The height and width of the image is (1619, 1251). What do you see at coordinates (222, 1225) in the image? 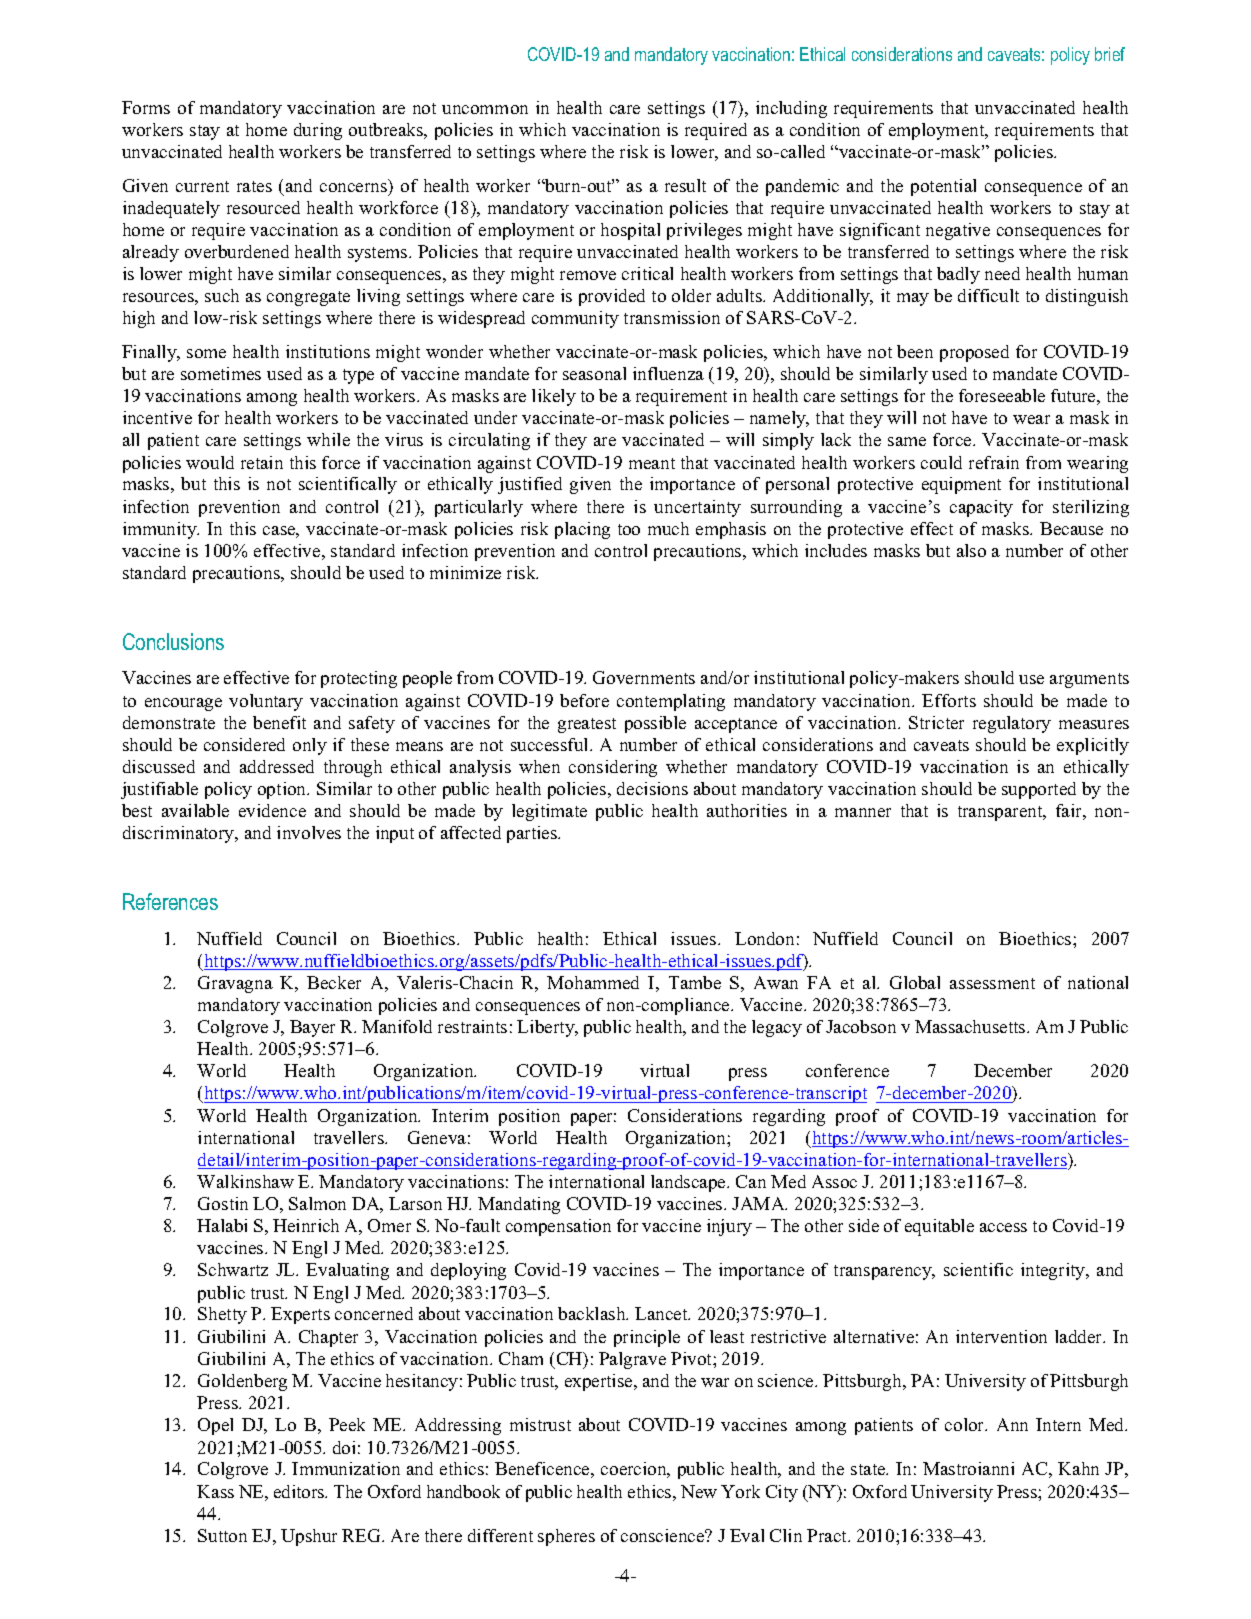
I see `Halabi` at bounding box center [222, 1225].
